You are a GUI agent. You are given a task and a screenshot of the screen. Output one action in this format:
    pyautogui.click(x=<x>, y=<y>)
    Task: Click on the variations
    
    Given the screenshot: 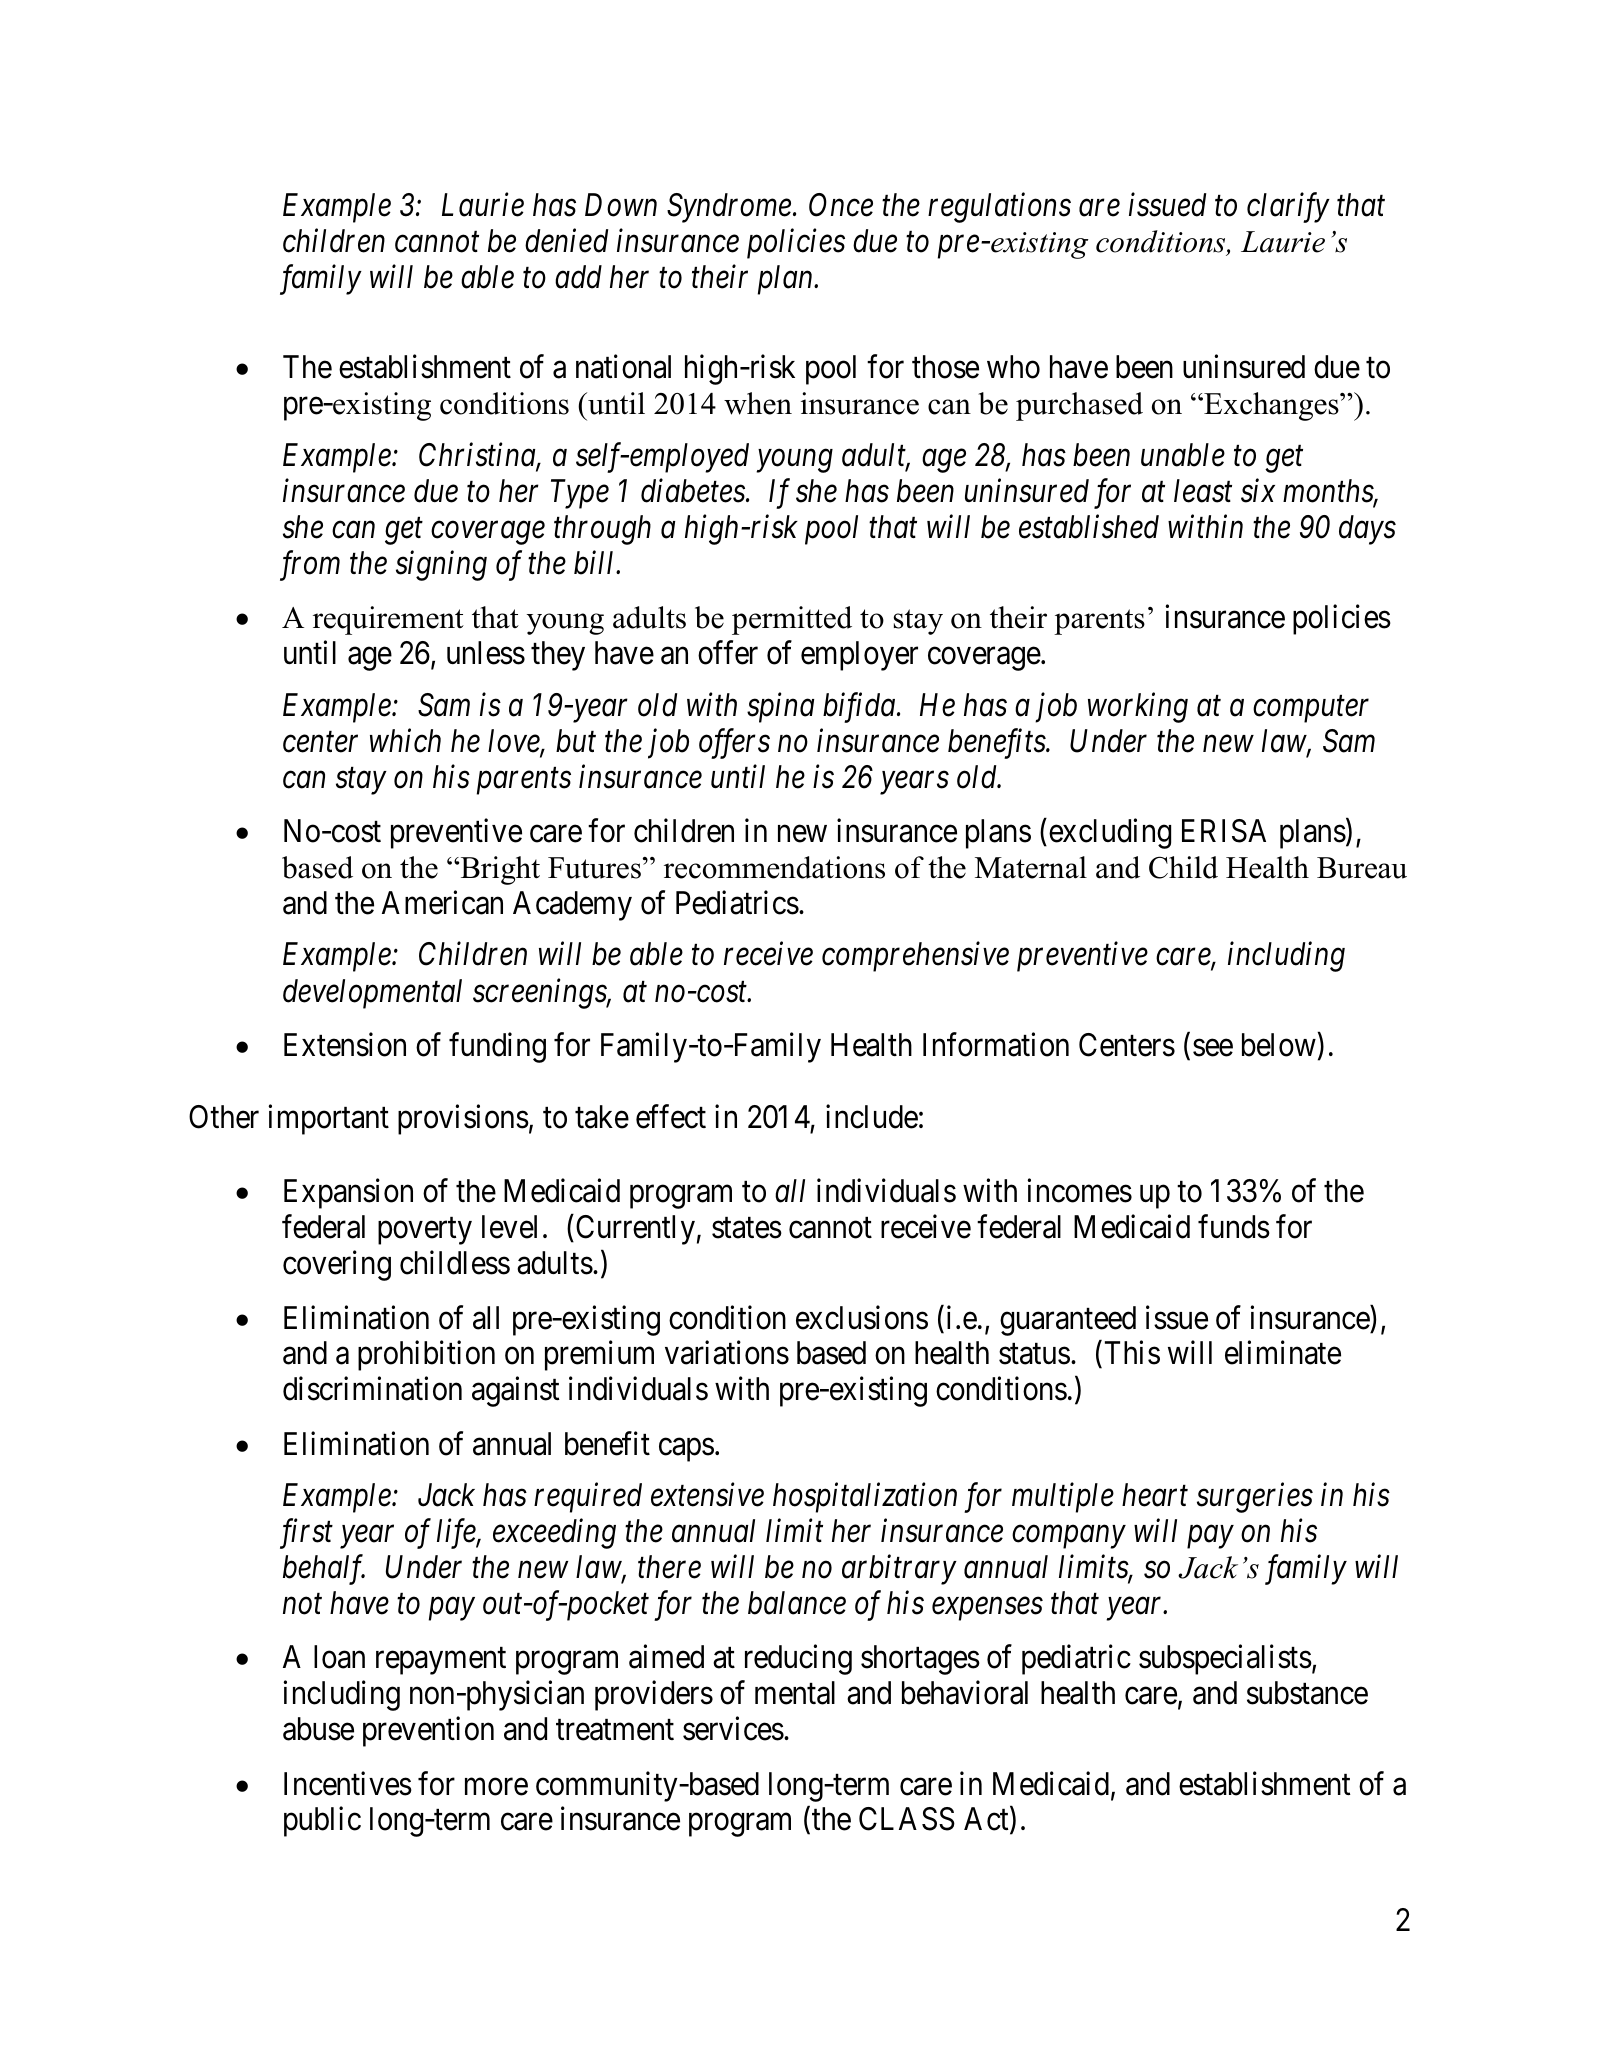 What is the action you would take?
    pyautogui.click(x=727, y=1353)
